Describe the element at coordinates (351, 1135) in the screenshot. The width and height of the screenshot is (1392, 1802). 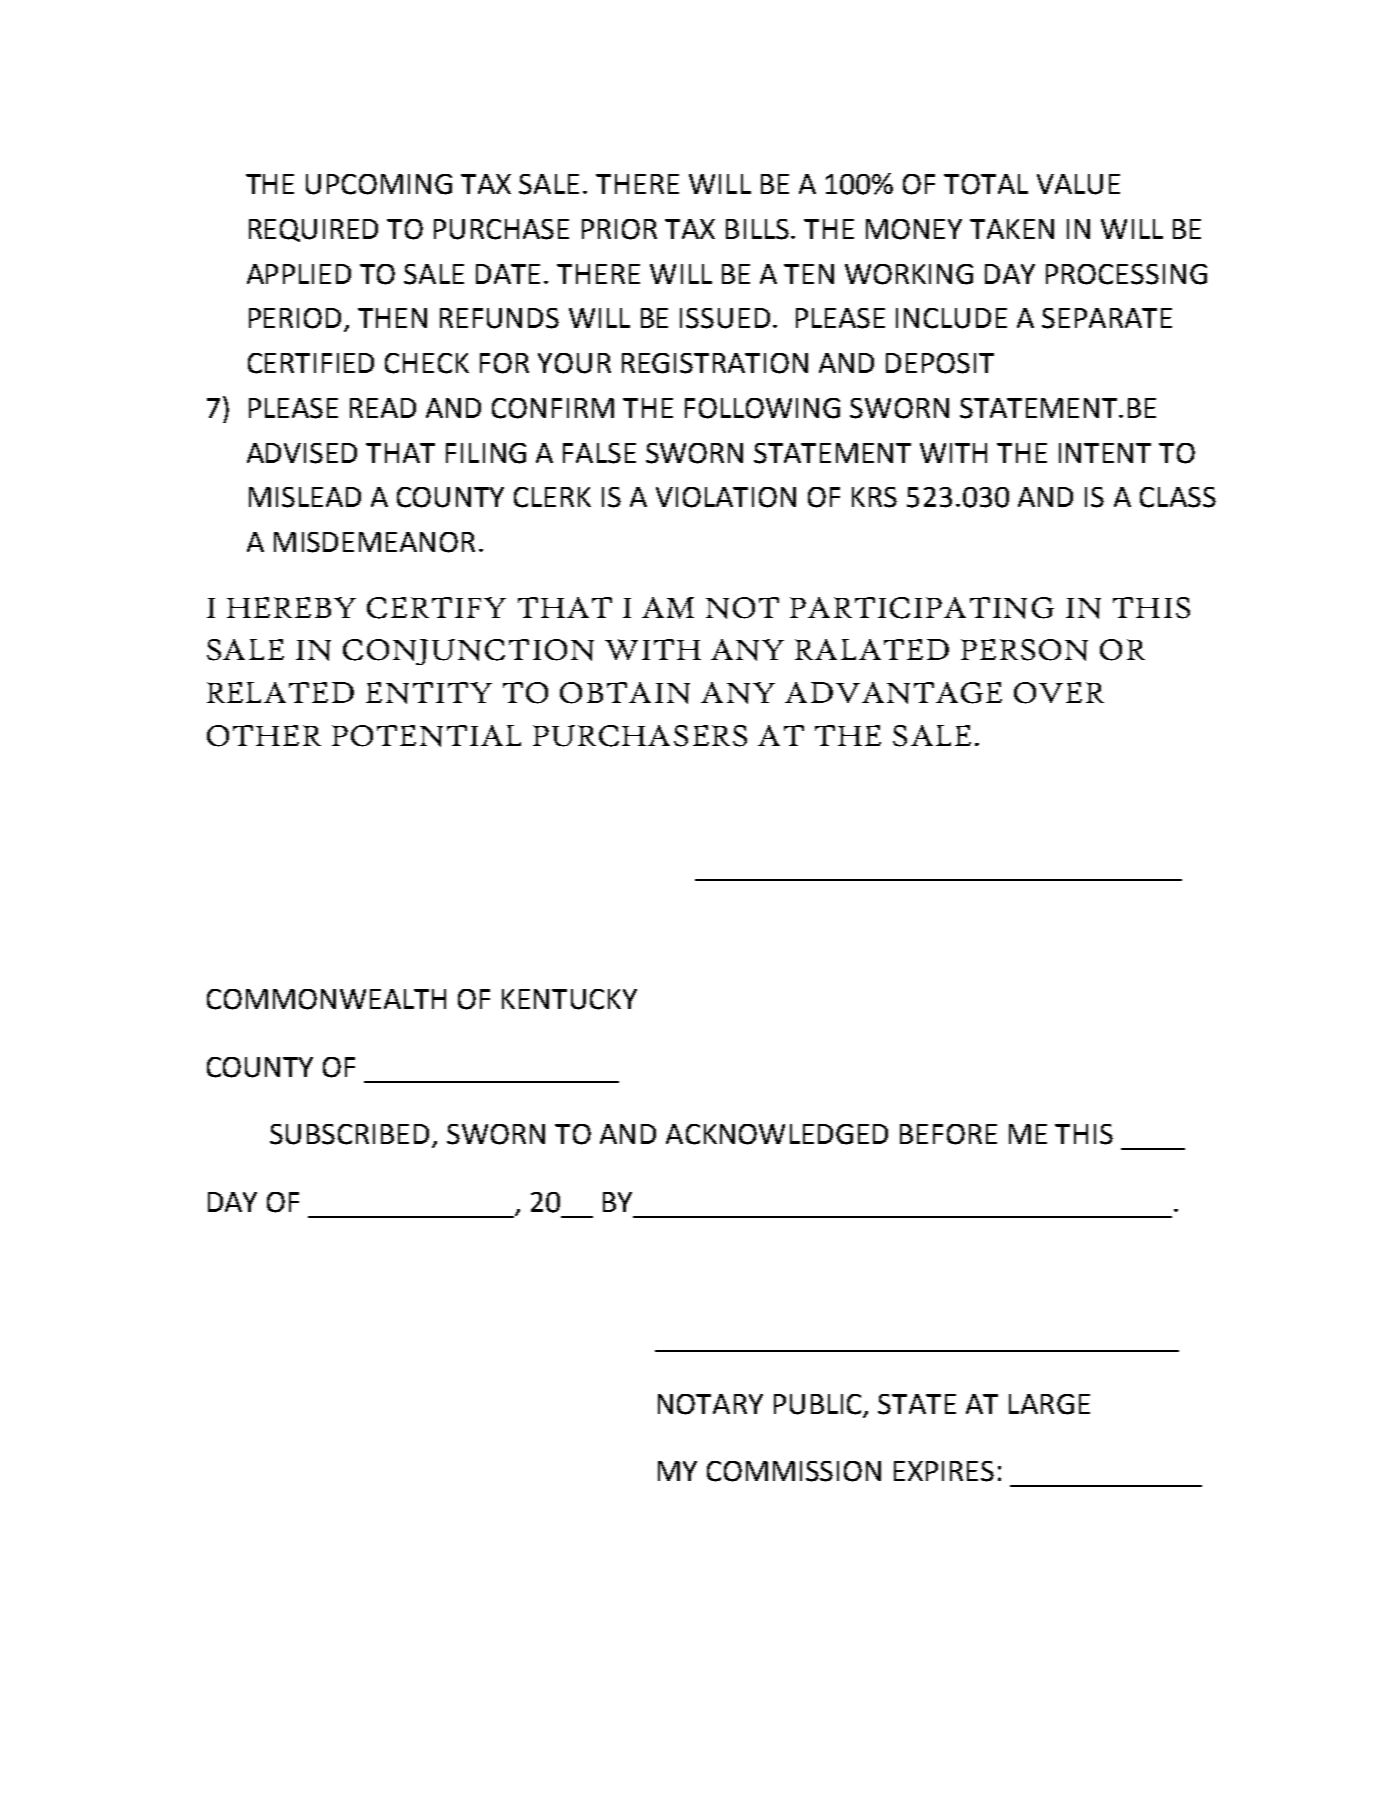
I see `SUBSCRIBED` at that location.
